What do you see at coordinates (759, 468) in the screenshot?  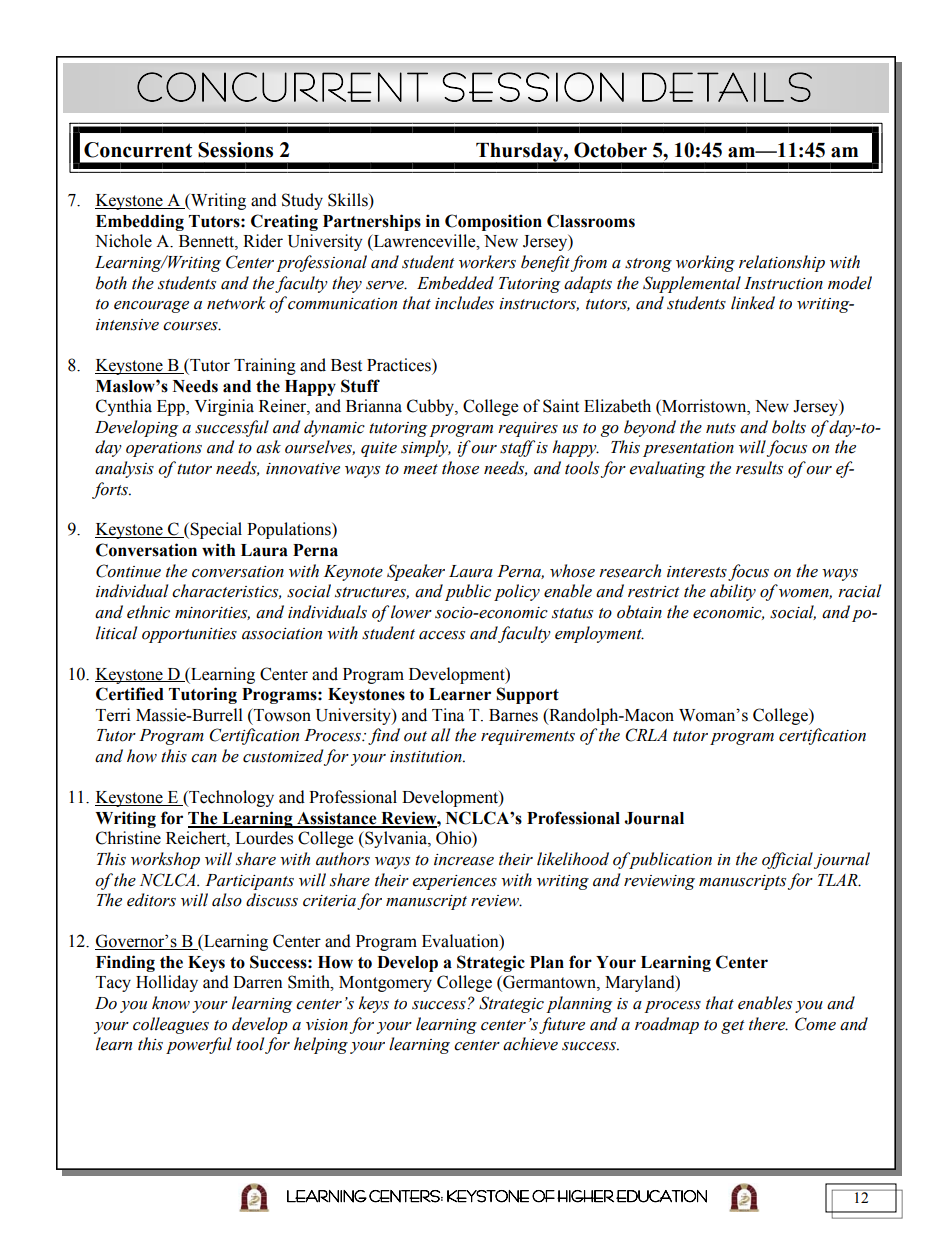 I see `results` at bounding box center [759, 468].
